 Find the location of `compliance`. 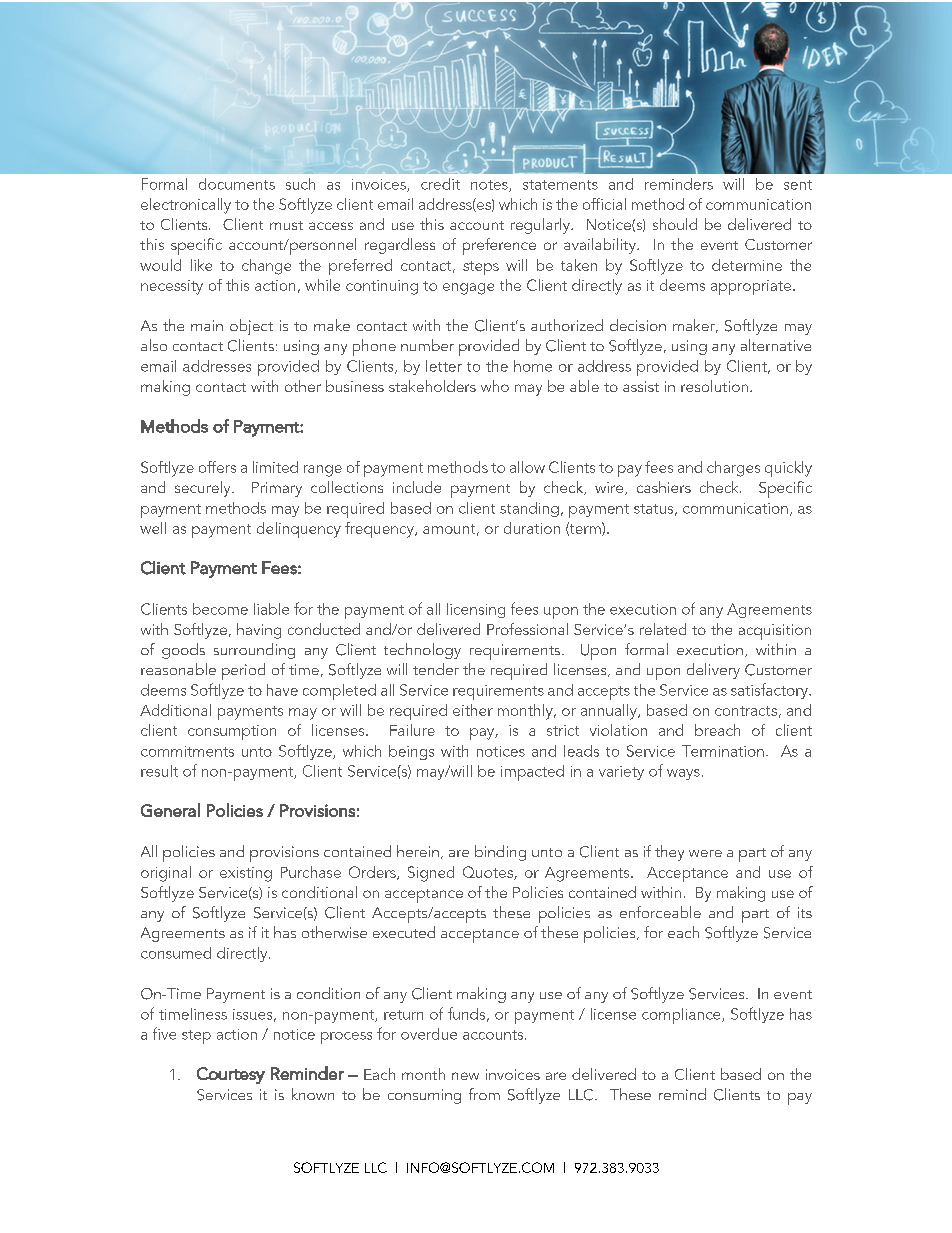

compliance is located at coordinates (682, 1016).
